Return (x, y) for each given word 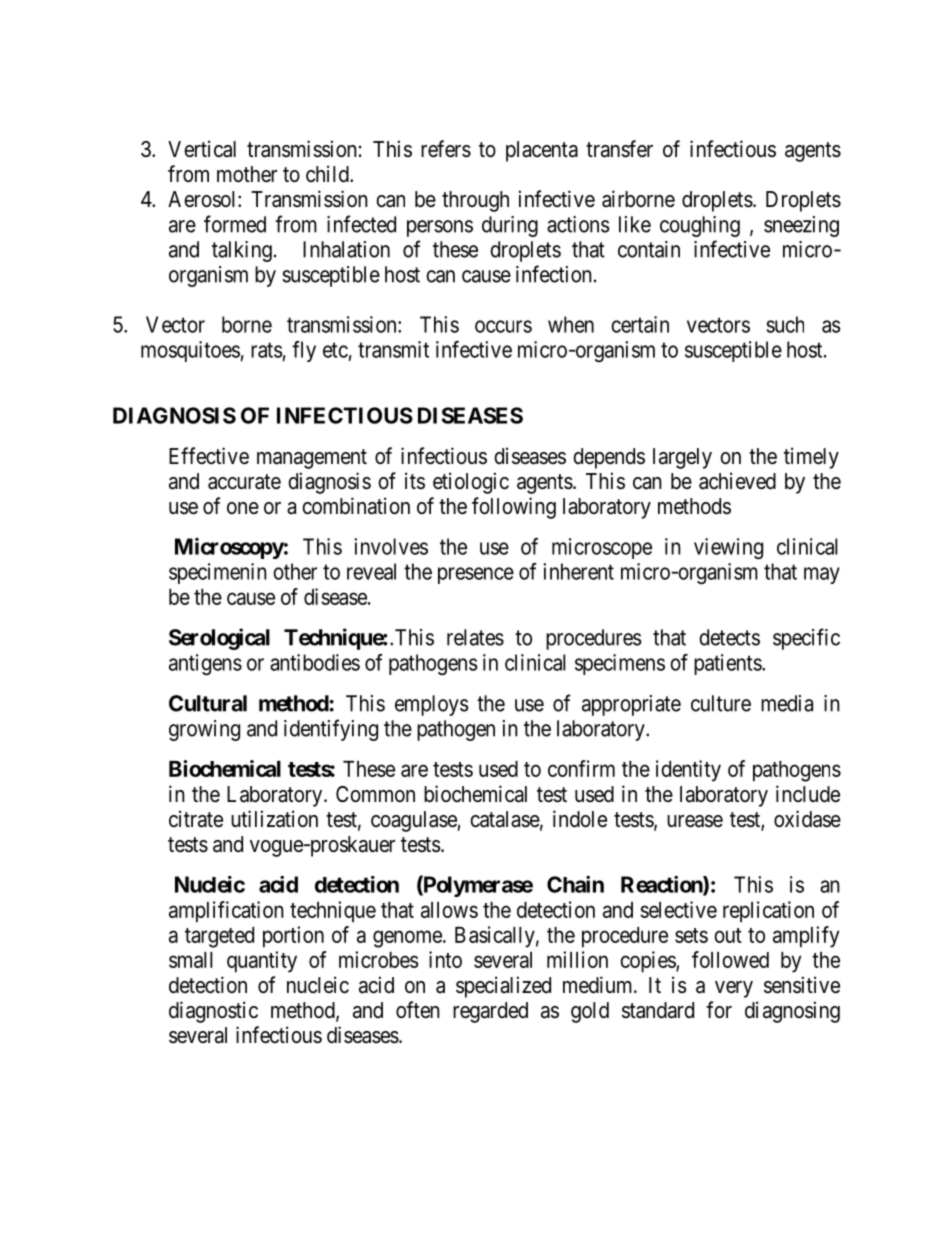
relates (475, 637)
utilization (274, 819)
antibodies (315, 662)
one (243, 508)
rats (266, 350)
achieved (737, 481)
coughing (700, 226)
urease (695, 821)
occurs (503, 326)
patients (728, 664)
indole (580, 819)
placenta (542, 151)
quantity (262, 962)
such (785, 324)
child (328, 174)
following (514, 508)
